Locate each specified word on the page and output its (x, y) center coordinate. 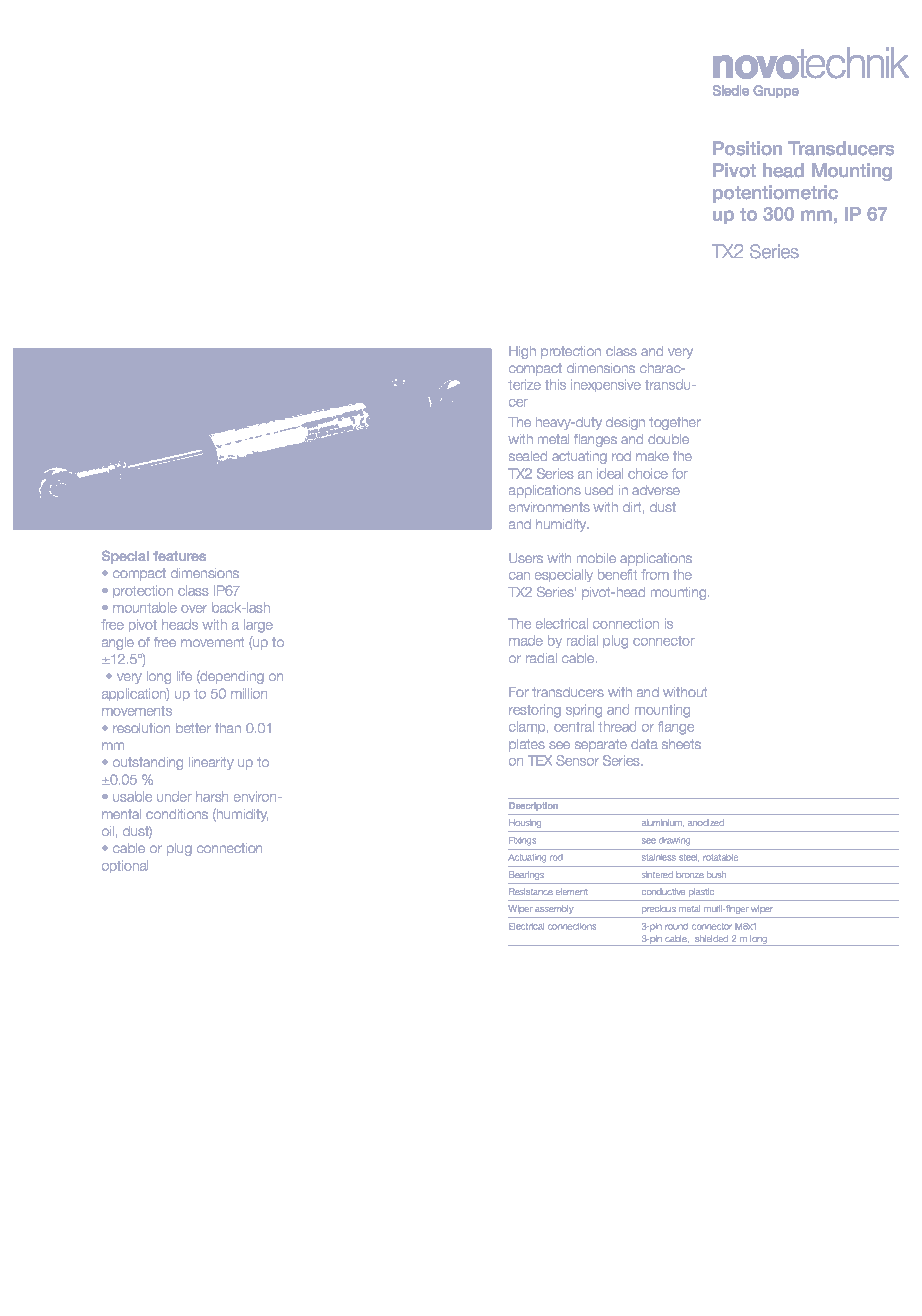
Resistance (531, 891)
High (522, 352)
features (179, 556)
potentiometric (775, 194)
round (676, 926)
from (655, 574)
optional (125, 867)
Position (747, 148)
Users (526, 558)
